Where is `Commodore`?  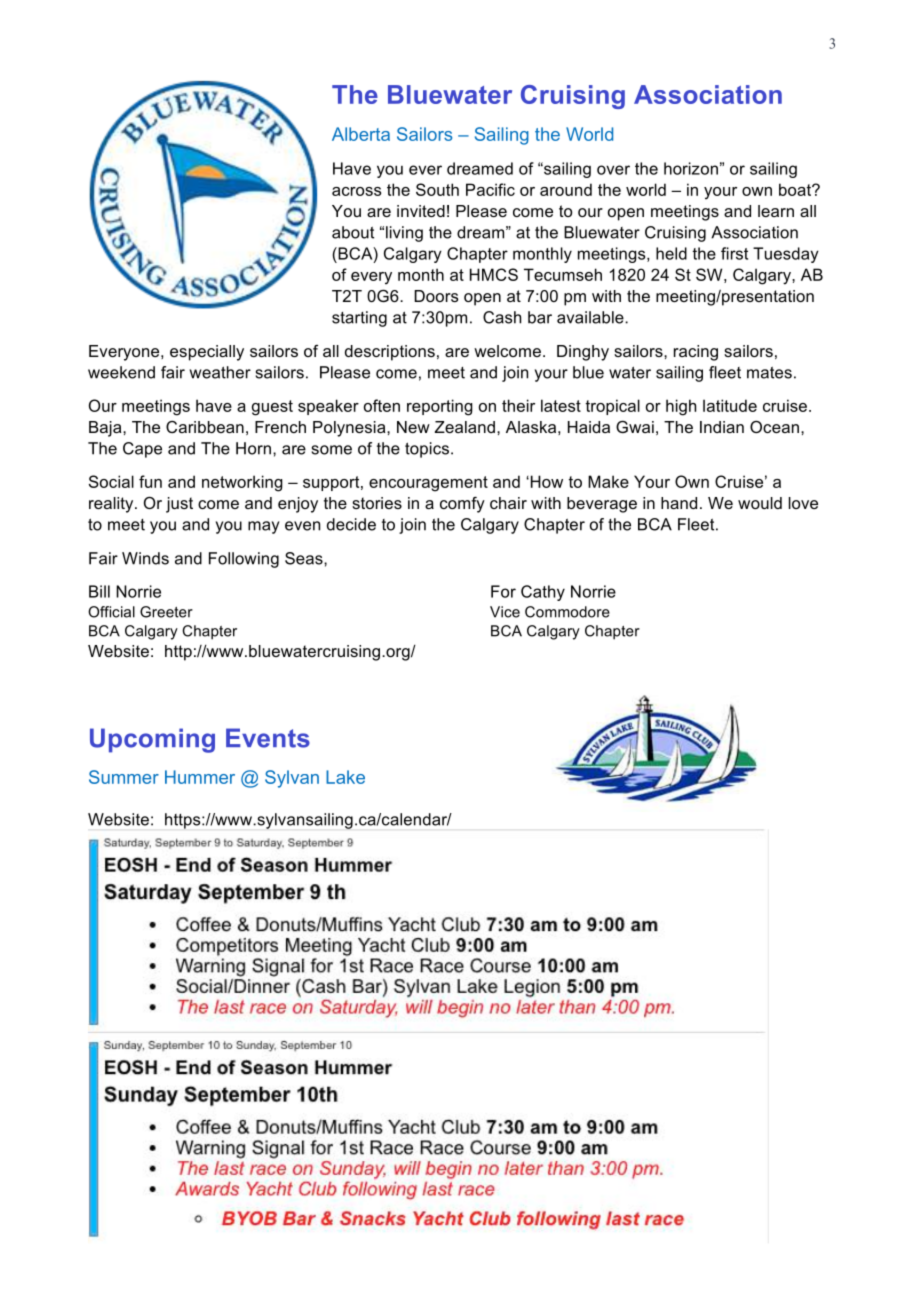
Commodore is located at coordinates (567, 612).
